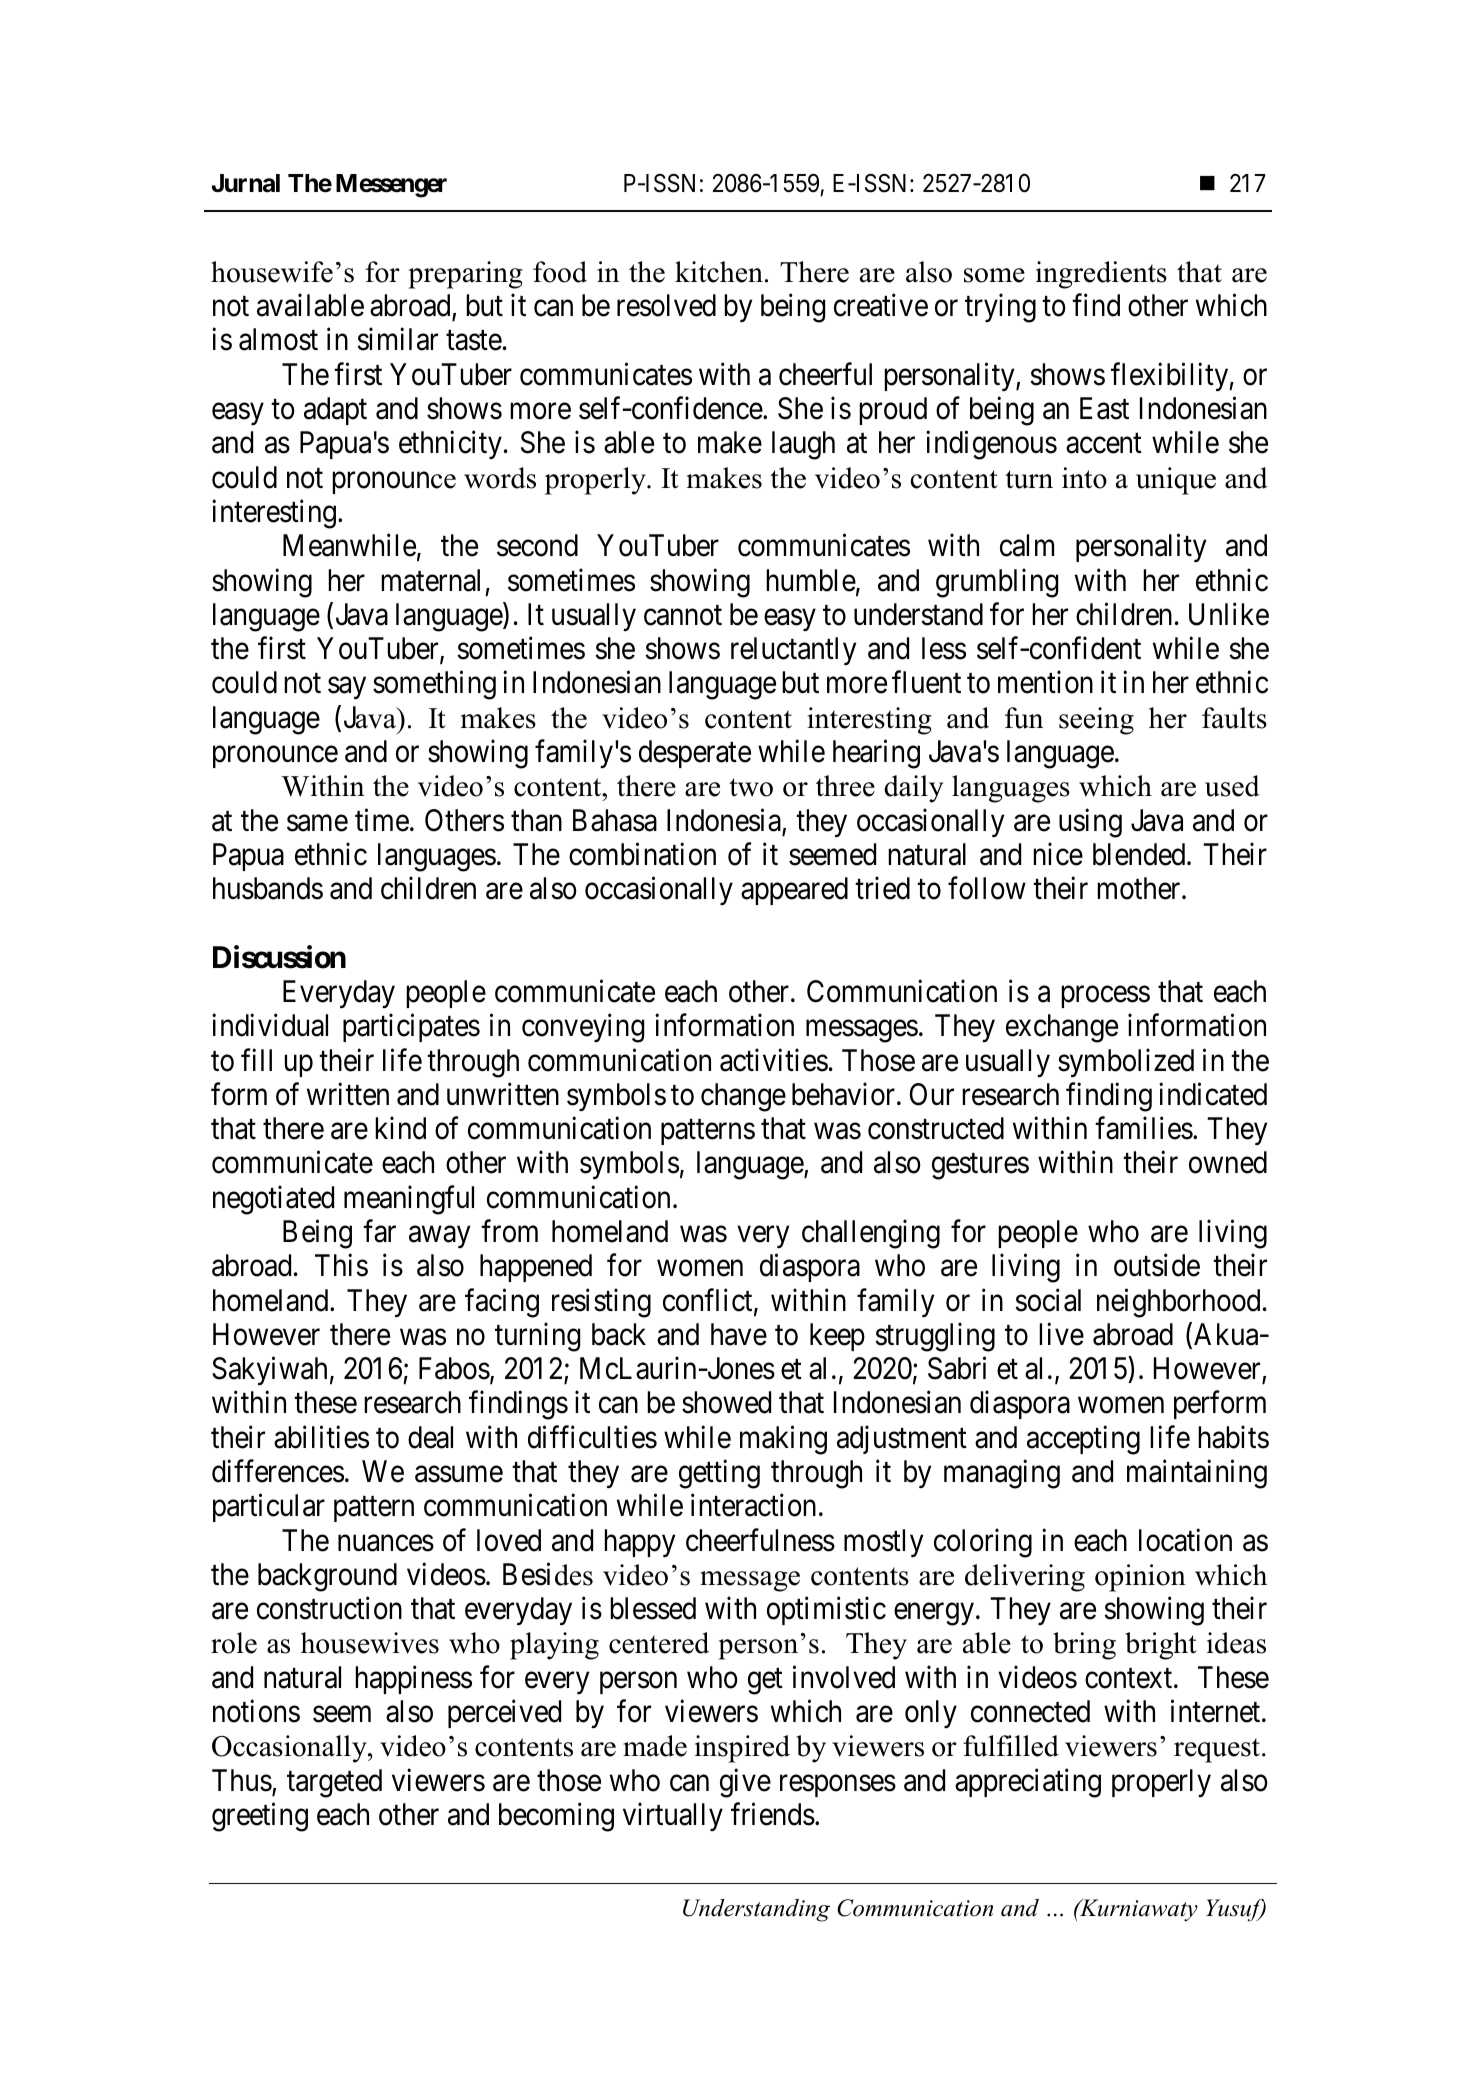 Image resolution: width=1479 pixels, height=2092 pixels. Describe the element at coordinates (334, 1783) in the image. I see `targeted` at that location.
